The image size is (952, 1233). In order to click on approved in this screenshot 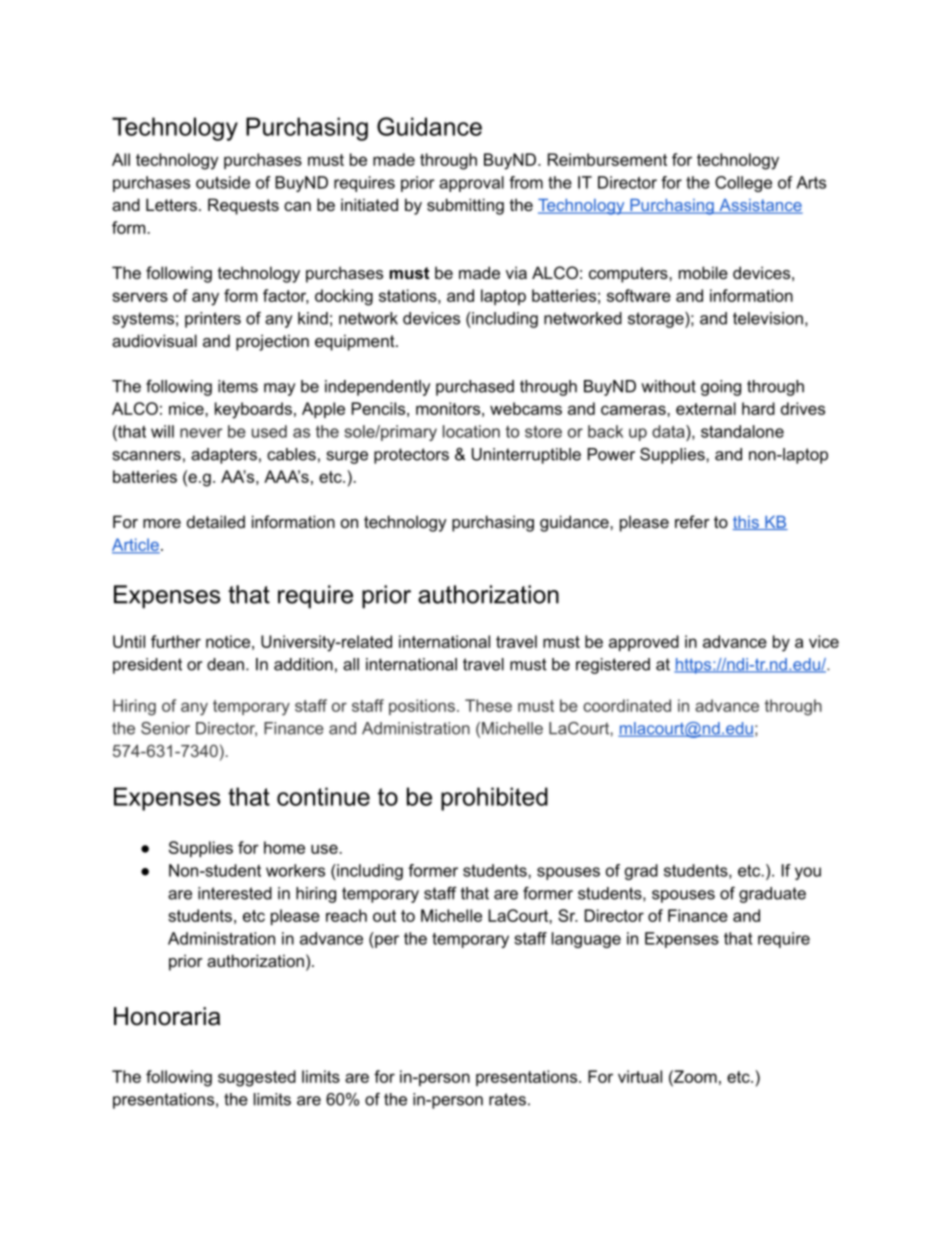, I will do `click(644, 643)`.
